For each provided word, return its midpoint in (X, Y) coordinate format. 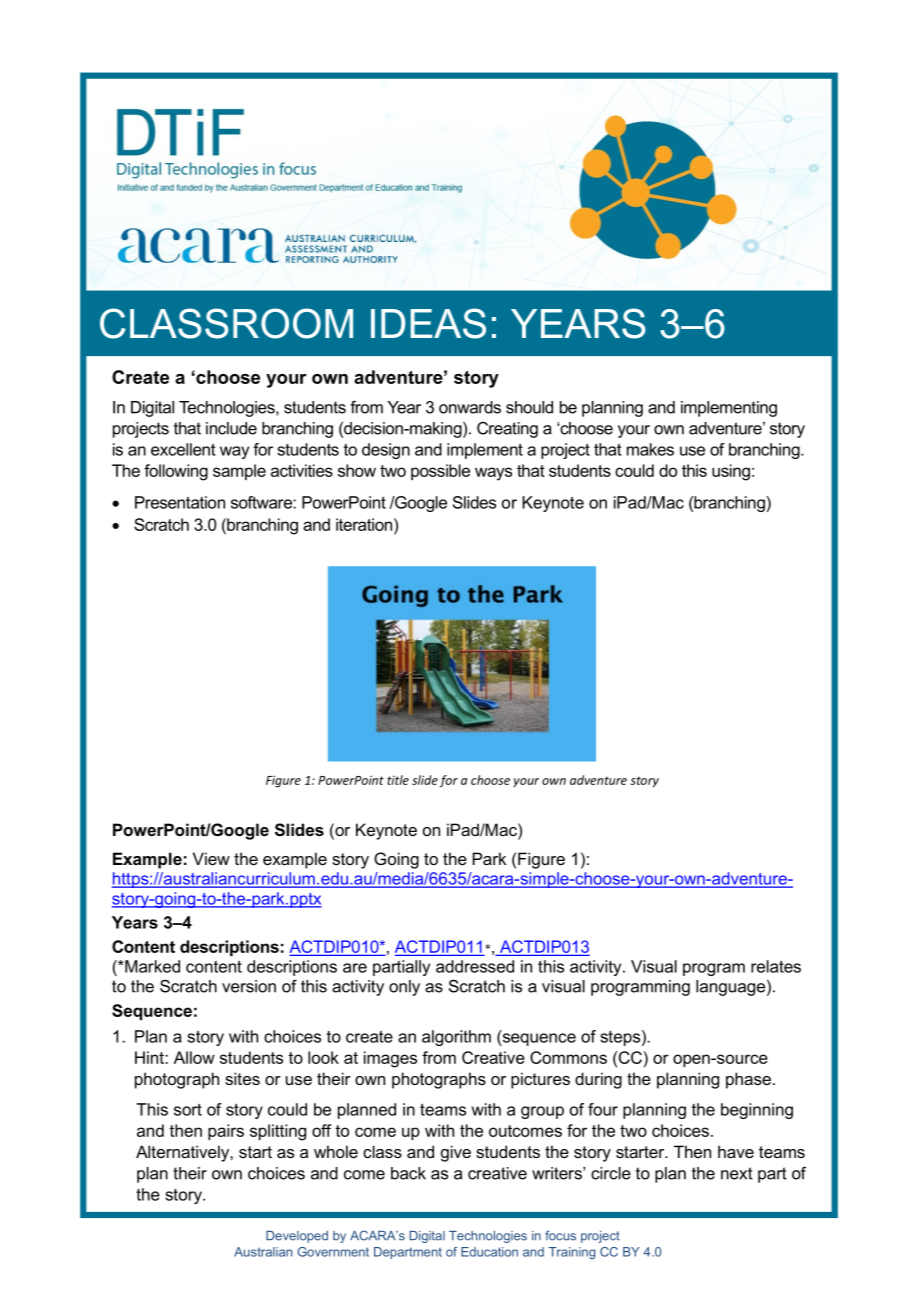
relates (776, 966)
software (262, 502)
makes (650, 449)
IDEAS (428, 323)
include (231, 428)
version (249, 986)
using (731, 472)
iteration (365, 524)
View (211, 858)
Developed (297, 1237)
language (730, 988)
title (398, 780)
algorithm (456, 1038)
